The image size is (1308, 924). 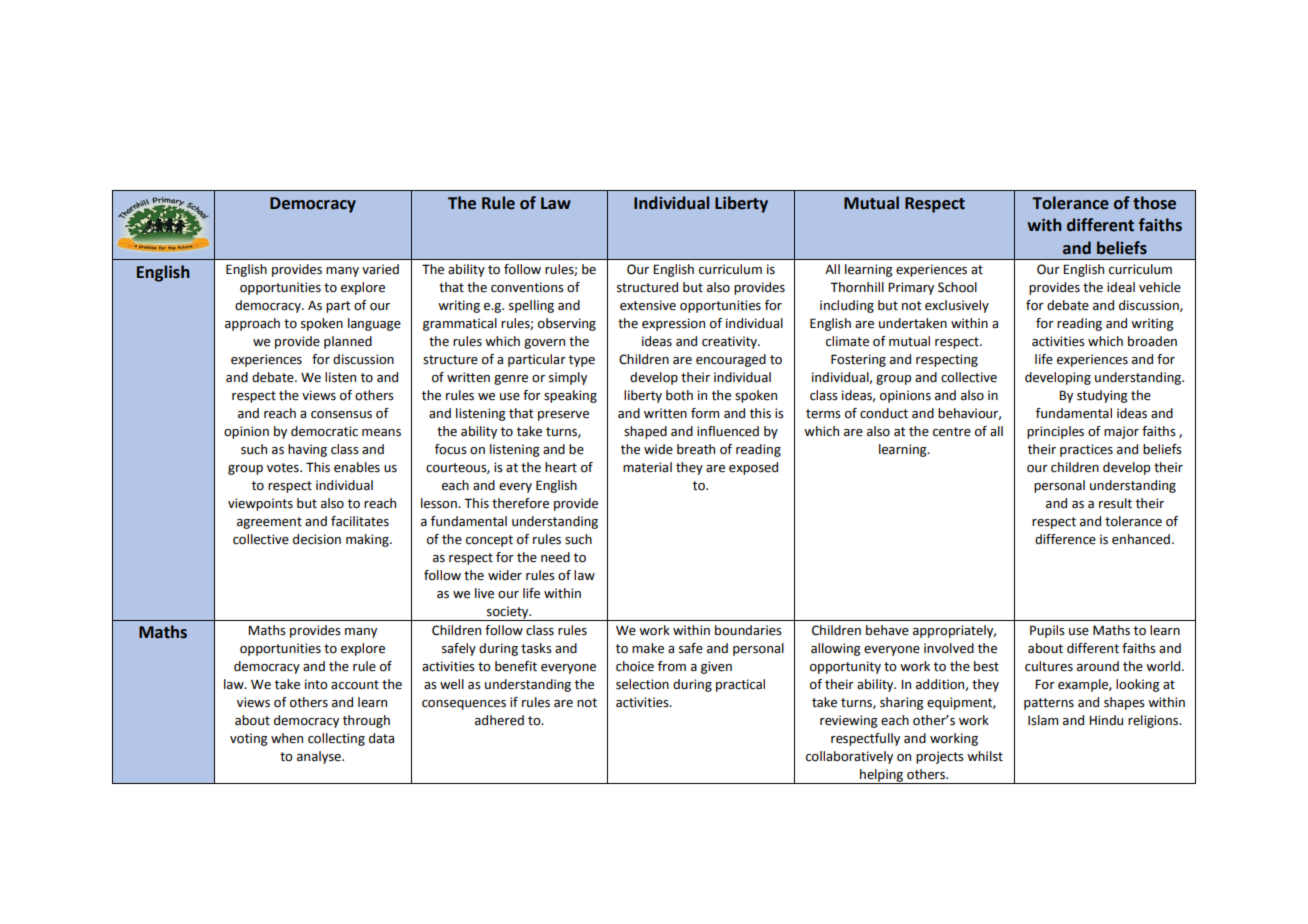 I want to click on whilst, so click(x=985, y=756).
